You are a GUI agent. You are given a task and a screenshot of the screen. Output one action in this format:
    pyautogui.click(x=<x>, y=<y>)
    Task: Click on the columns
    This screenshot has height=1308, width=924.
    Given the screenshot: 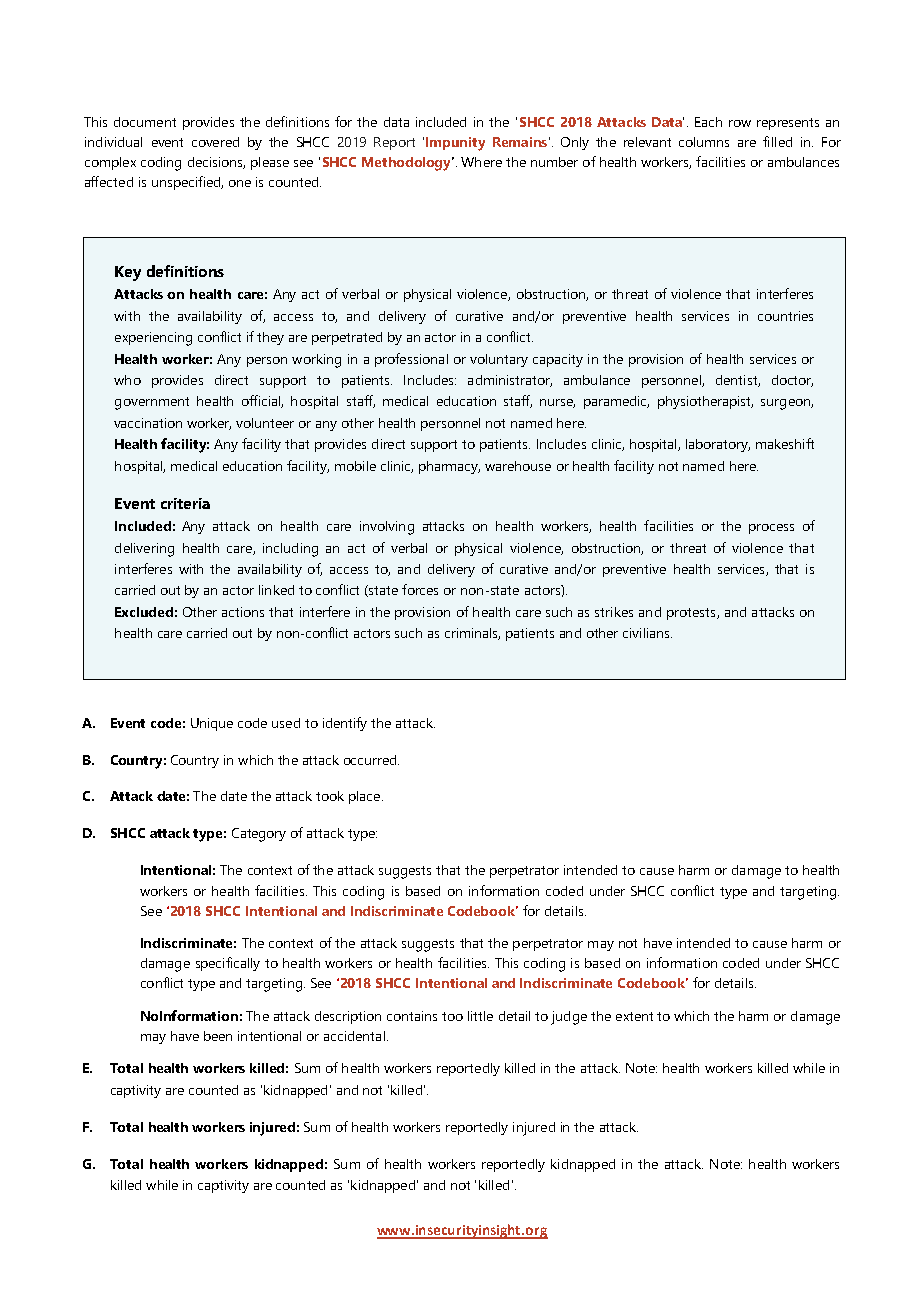 What is the action you would take?
    pyautogui.click(x=704, y=142)
